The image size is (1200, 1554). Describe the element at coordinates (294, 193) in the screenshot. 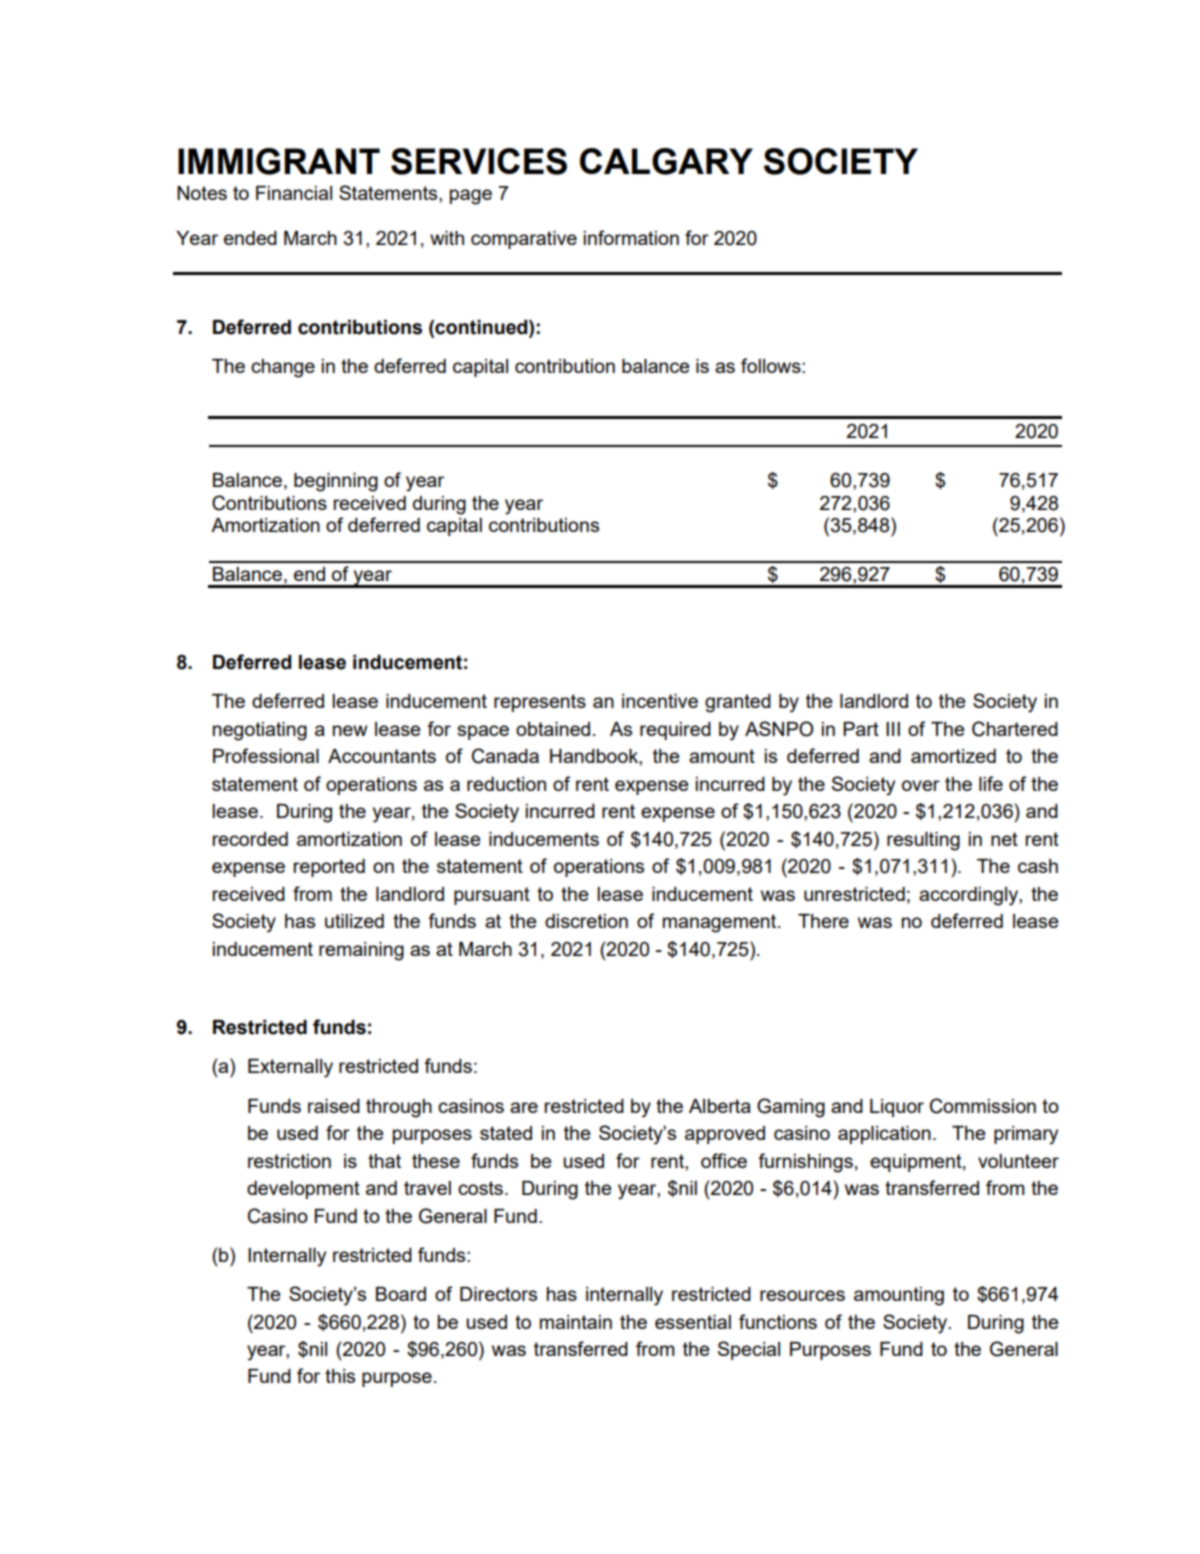

I see `Financial` at that location.
